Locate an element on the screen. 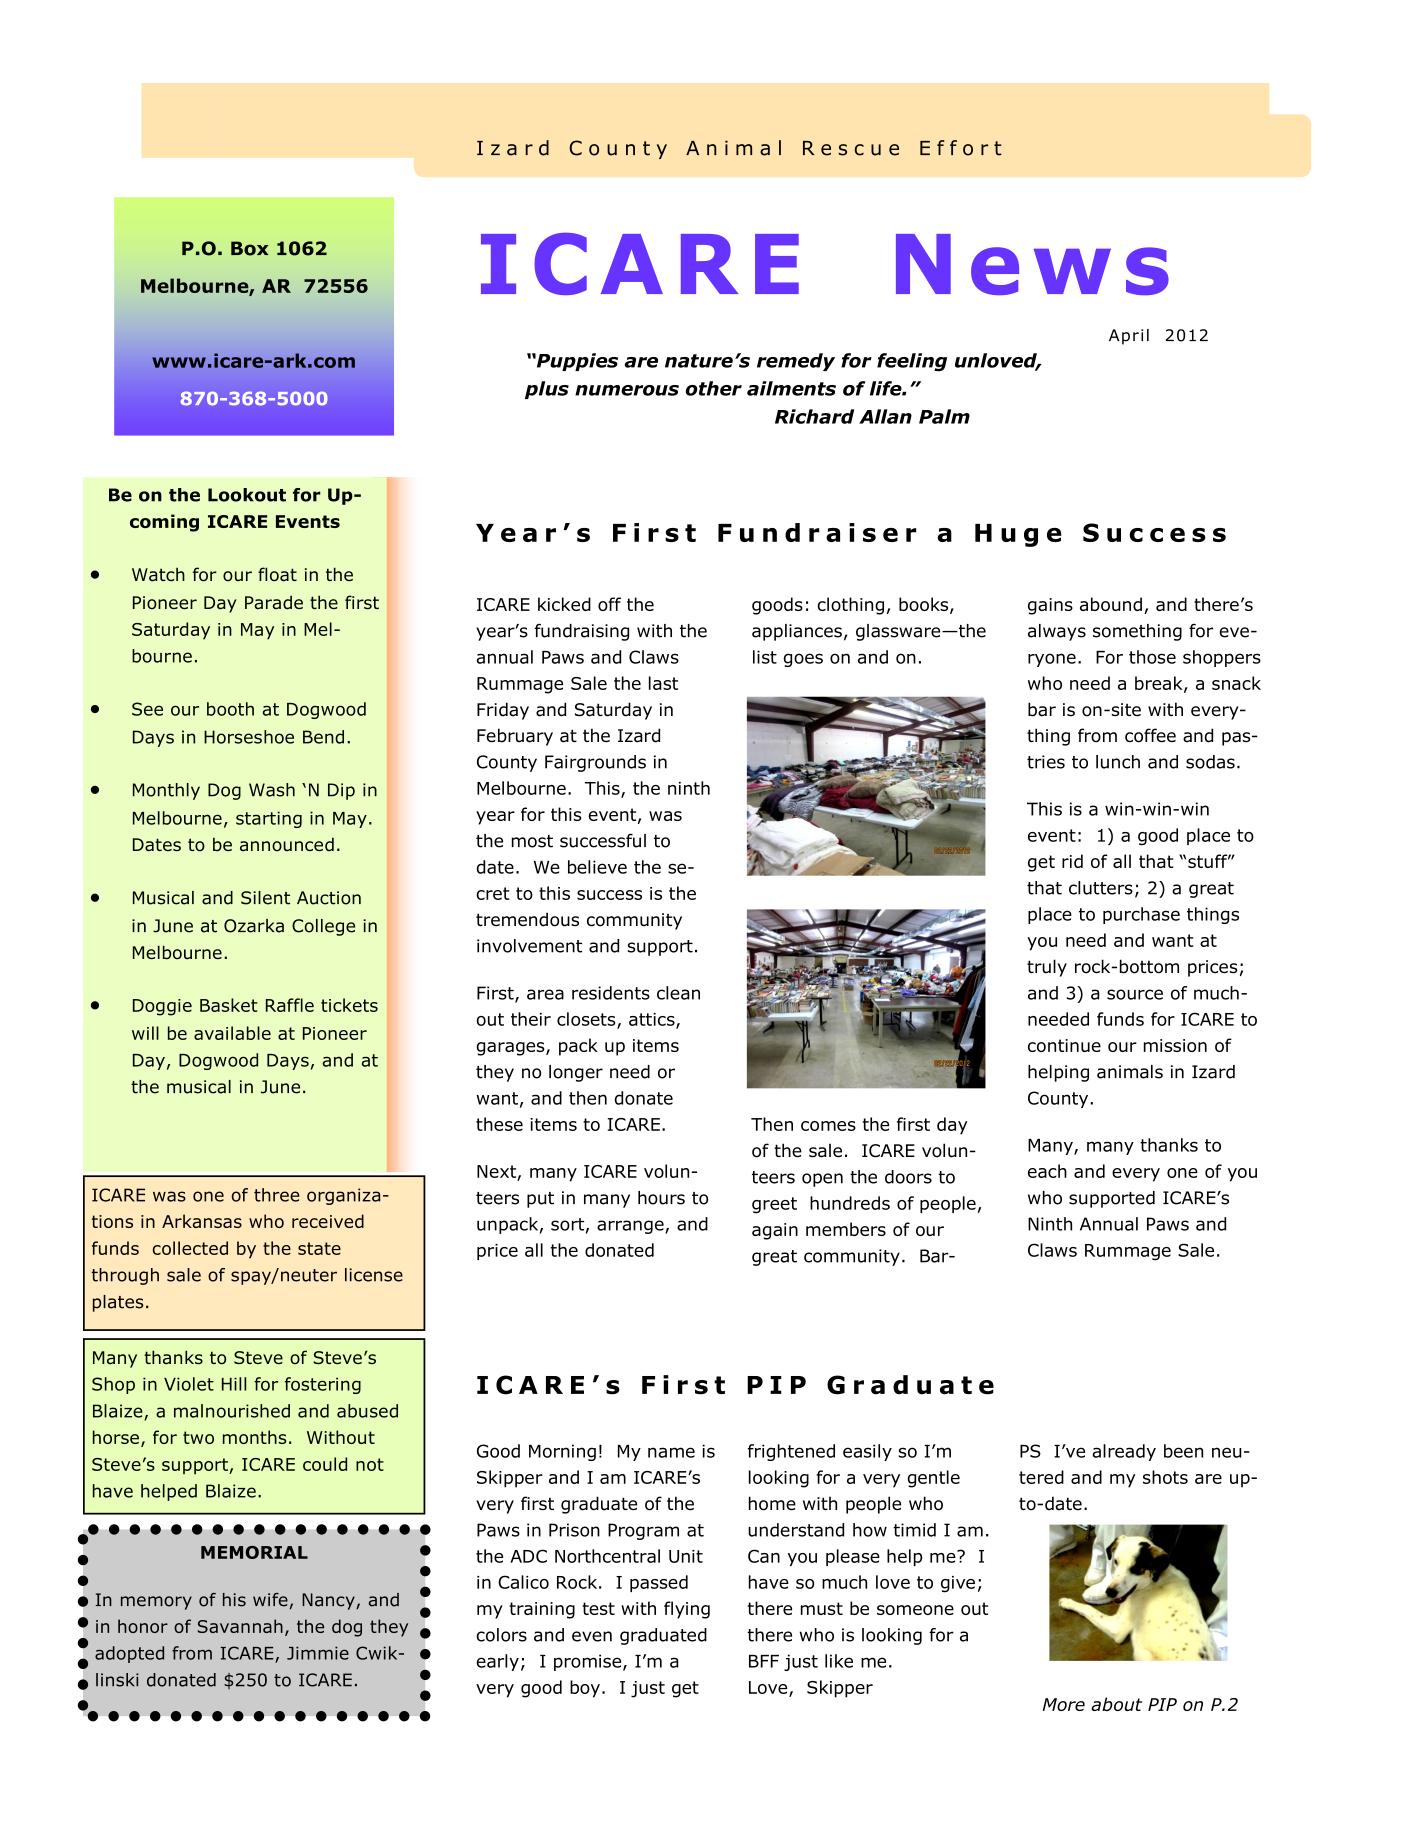 The image size is (1411, 1826). April is located at coordinates (1129, 337).
